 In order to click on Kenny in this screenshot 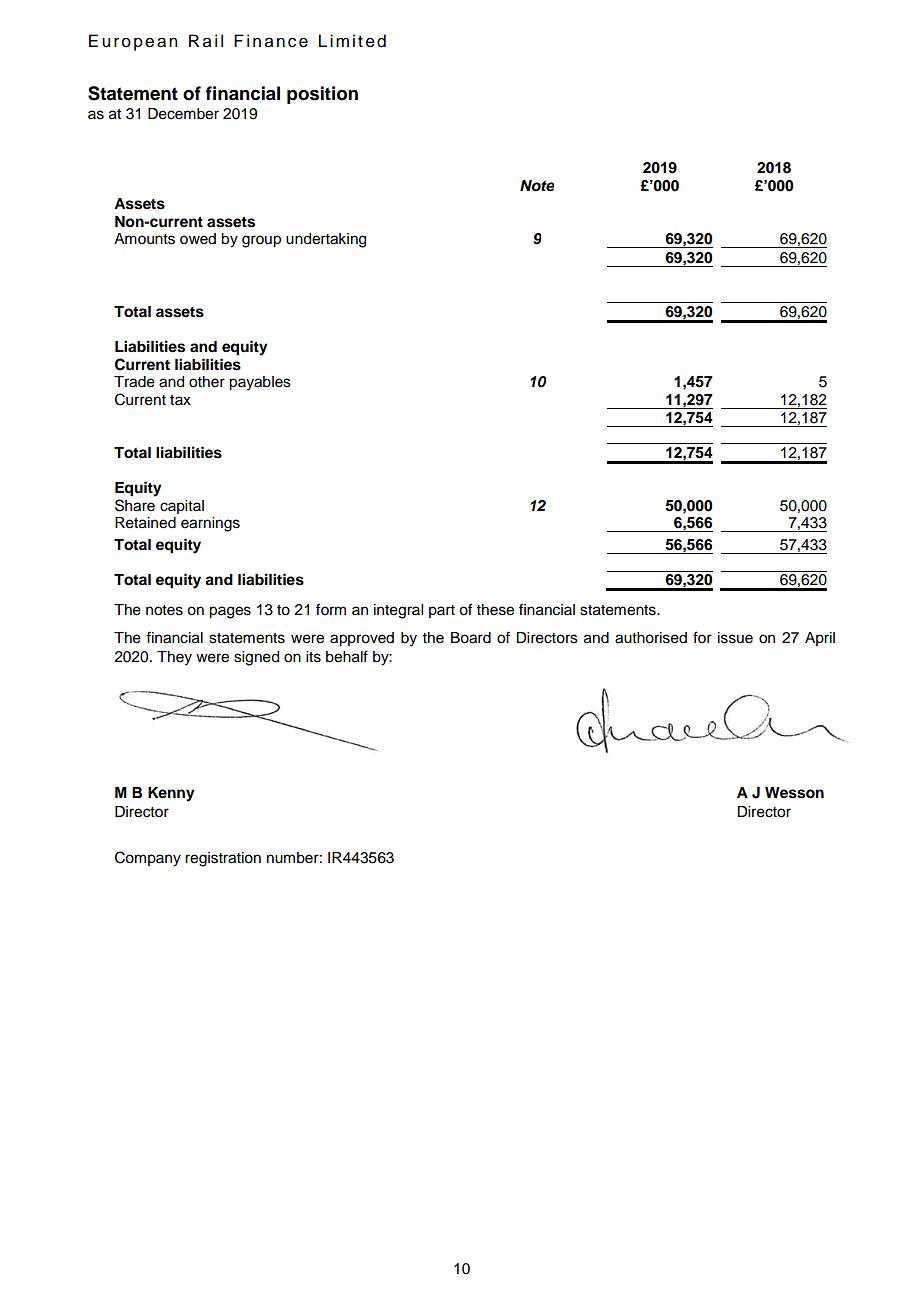, I will do `click(171, 794)`.
